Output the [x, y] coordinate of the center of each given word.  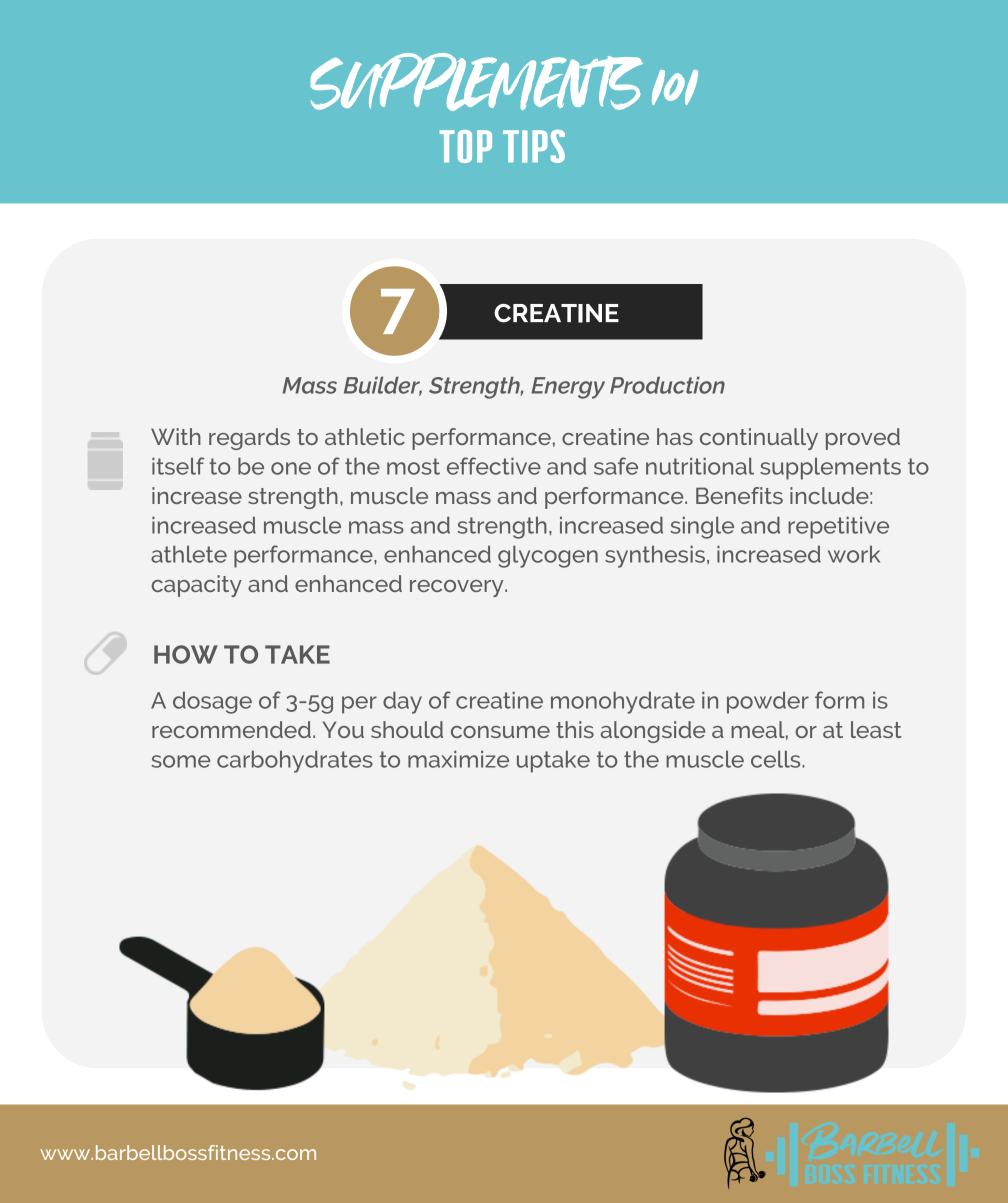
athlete [189, 554]
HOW [186, 654]
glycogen [548, 556]
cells [777, 759]
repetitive [838, 527]
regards [249, 439]
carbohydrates [295, 761]
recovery [458, 588]
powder [768, 702]
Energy [568, 388]
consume [500, 732]
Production [667, 385]
